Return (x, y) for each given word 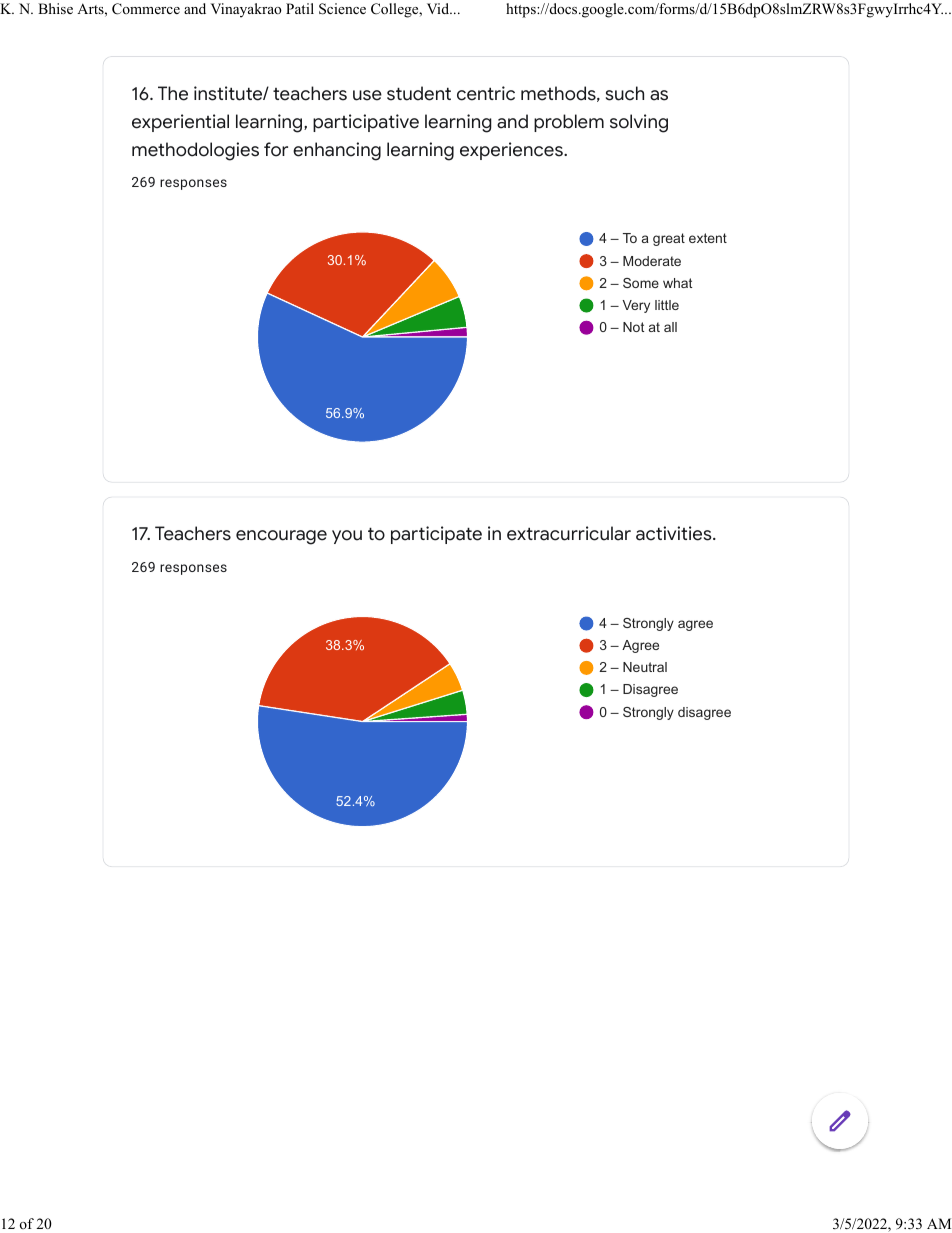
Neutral (645, 667)
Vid (439, 8)
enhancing (337, 151)
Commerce (146, 9)
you (347, 537)
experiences (512, 151)
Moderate (652, 261)
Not (633, 327)
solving (639, 123)
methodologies (195, 151)
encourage (281, 537)
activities (675, 533)
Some (641, 283)
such (625, 93)
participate (436, 535)
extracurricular (569, 533)
